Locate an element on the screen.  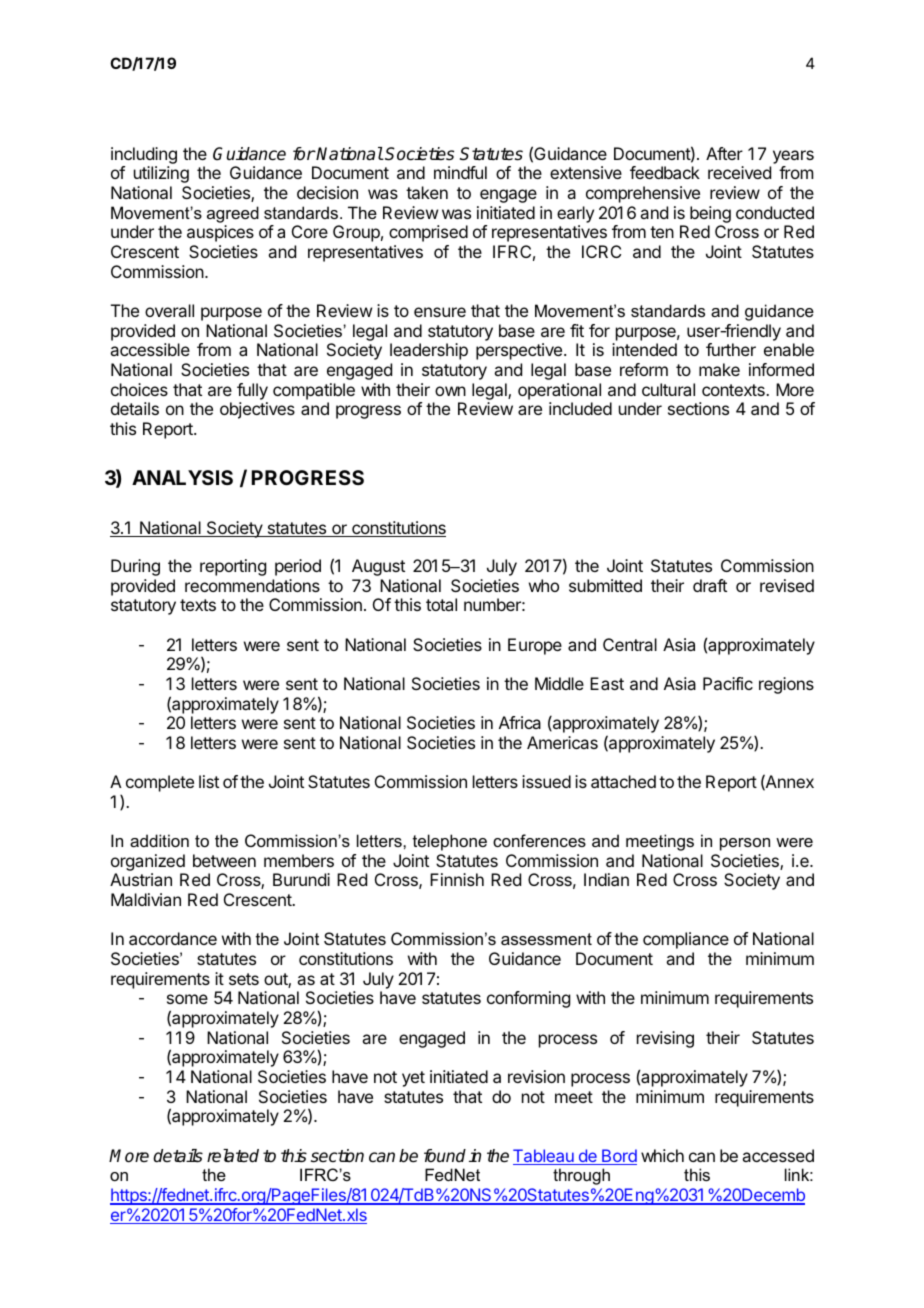
person is located at coordinates (745, 844).
